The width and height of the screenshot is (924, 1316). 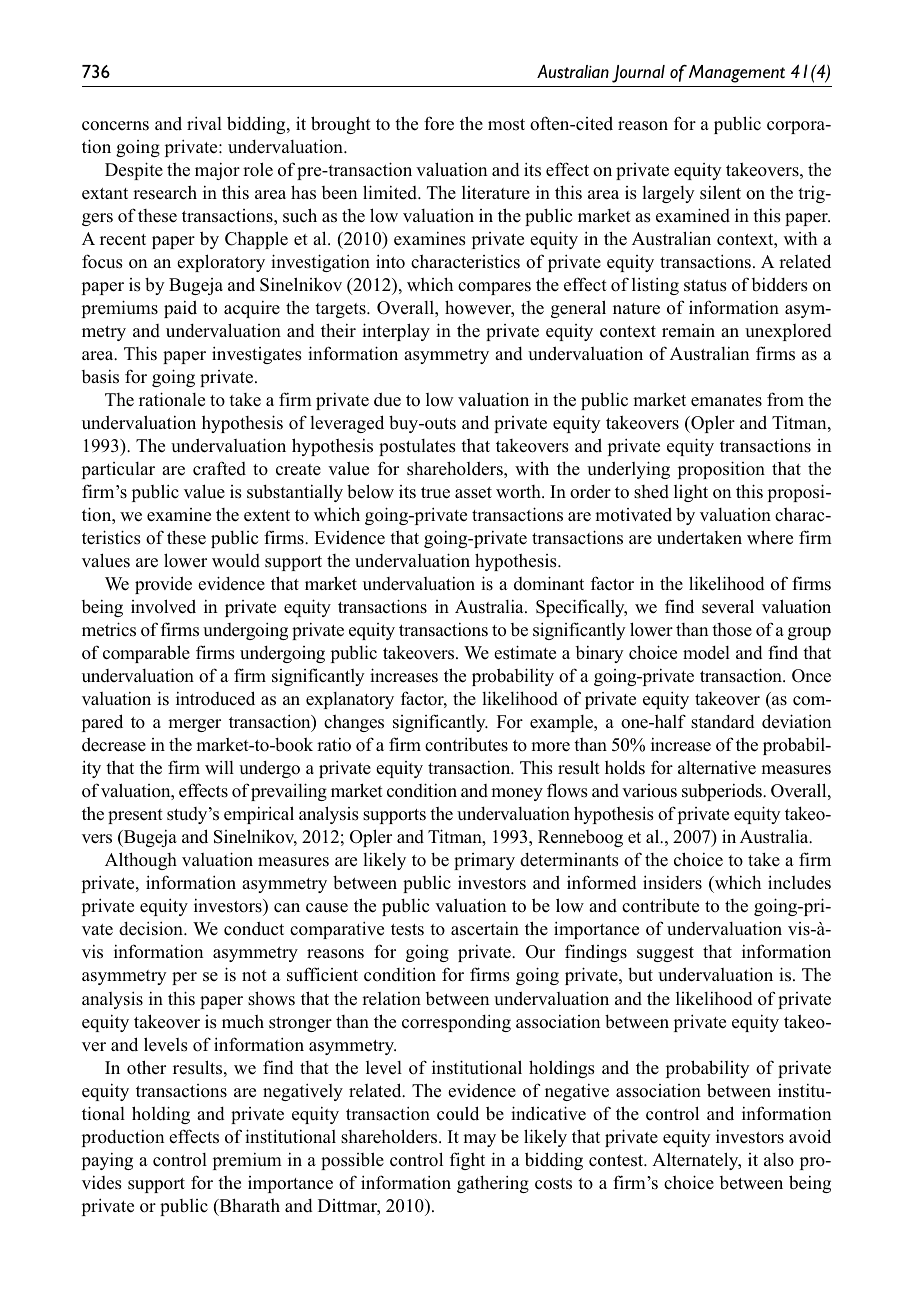 What do you see at coordinates (135, 816) in the screenshot?
I see `present` at bounding box center [135, 816].
